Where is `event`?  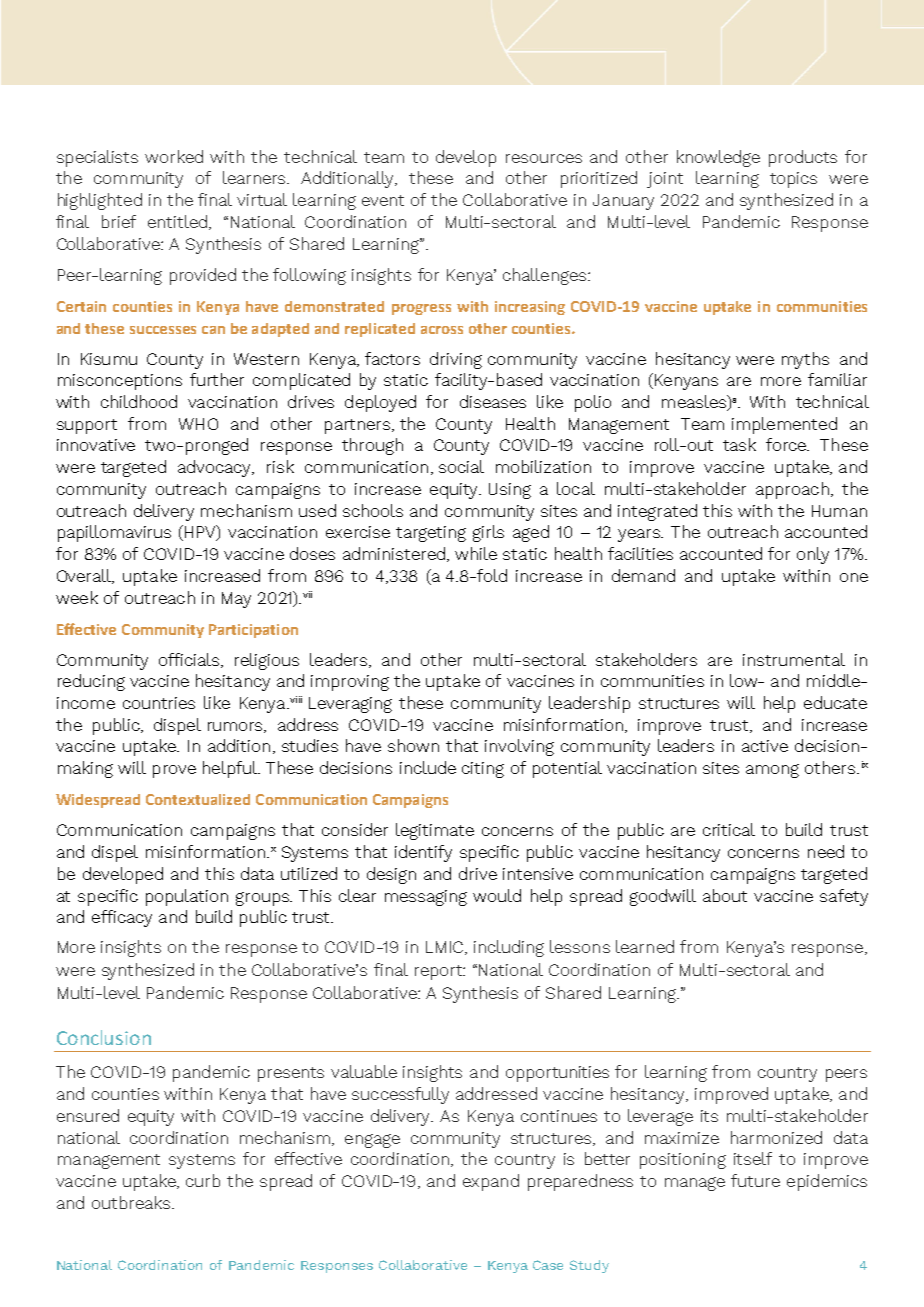
event is located at coordinates (383, 200).
